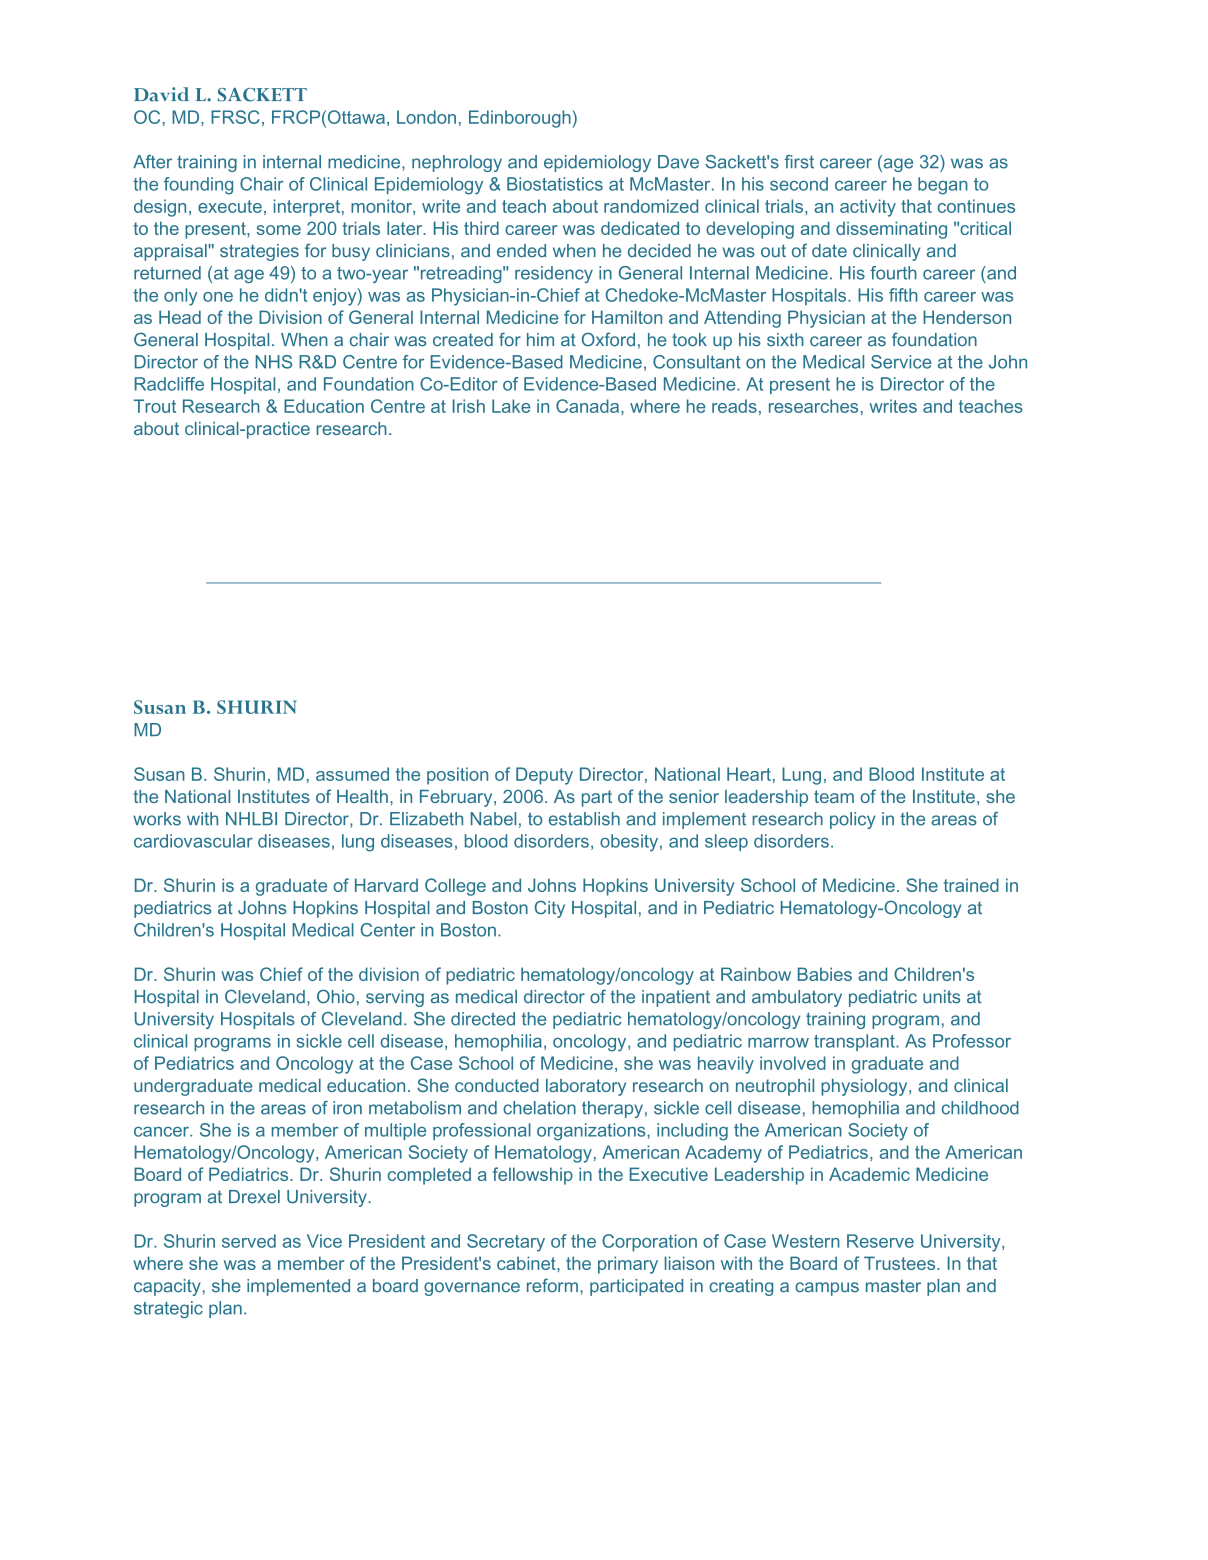 Image resolution: width=1208 pixels, height=1560 pixels. I want to click on Ohio, so click(336, 996).
